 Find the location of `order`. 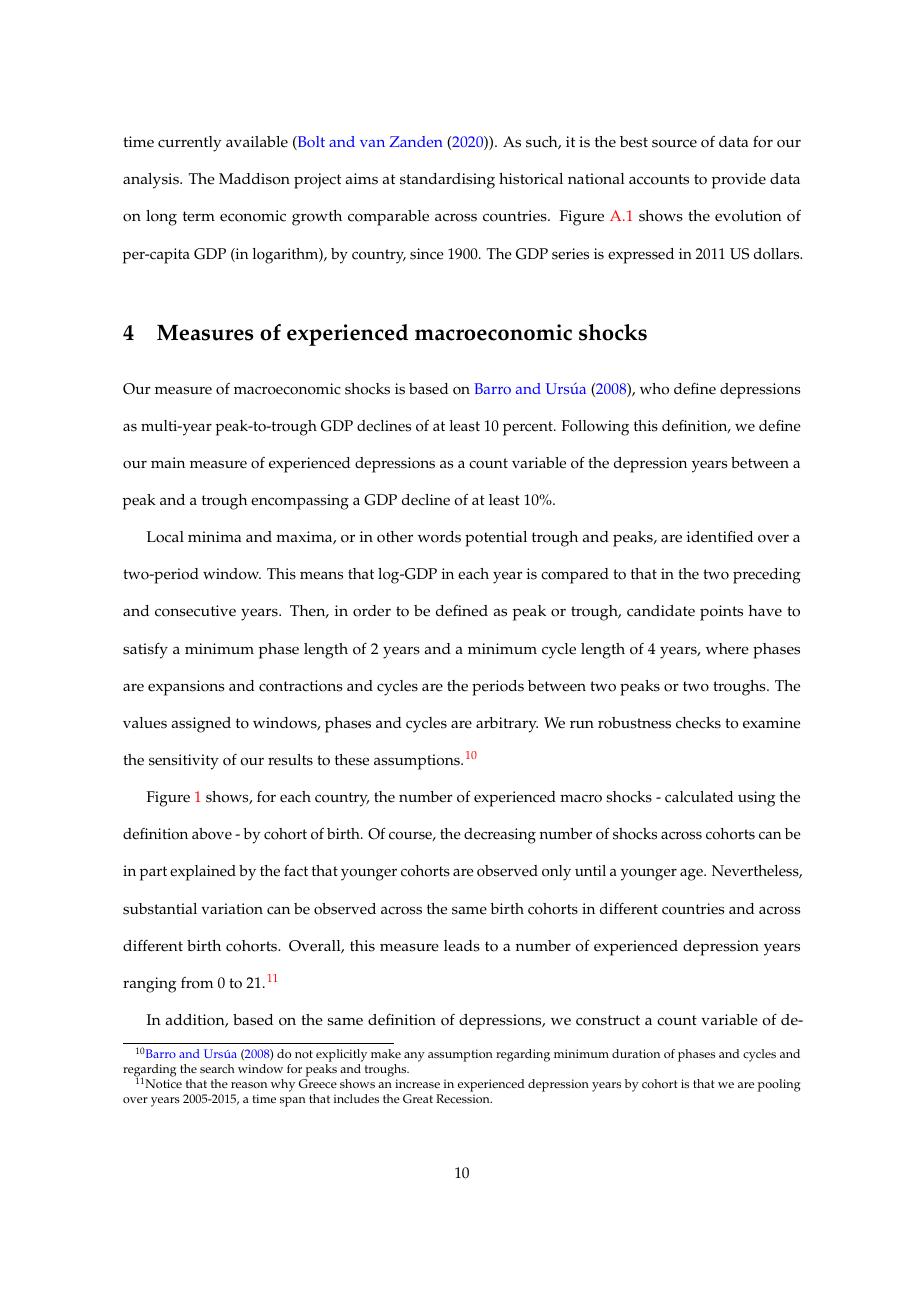

order is located at coordinates (372, 611).
